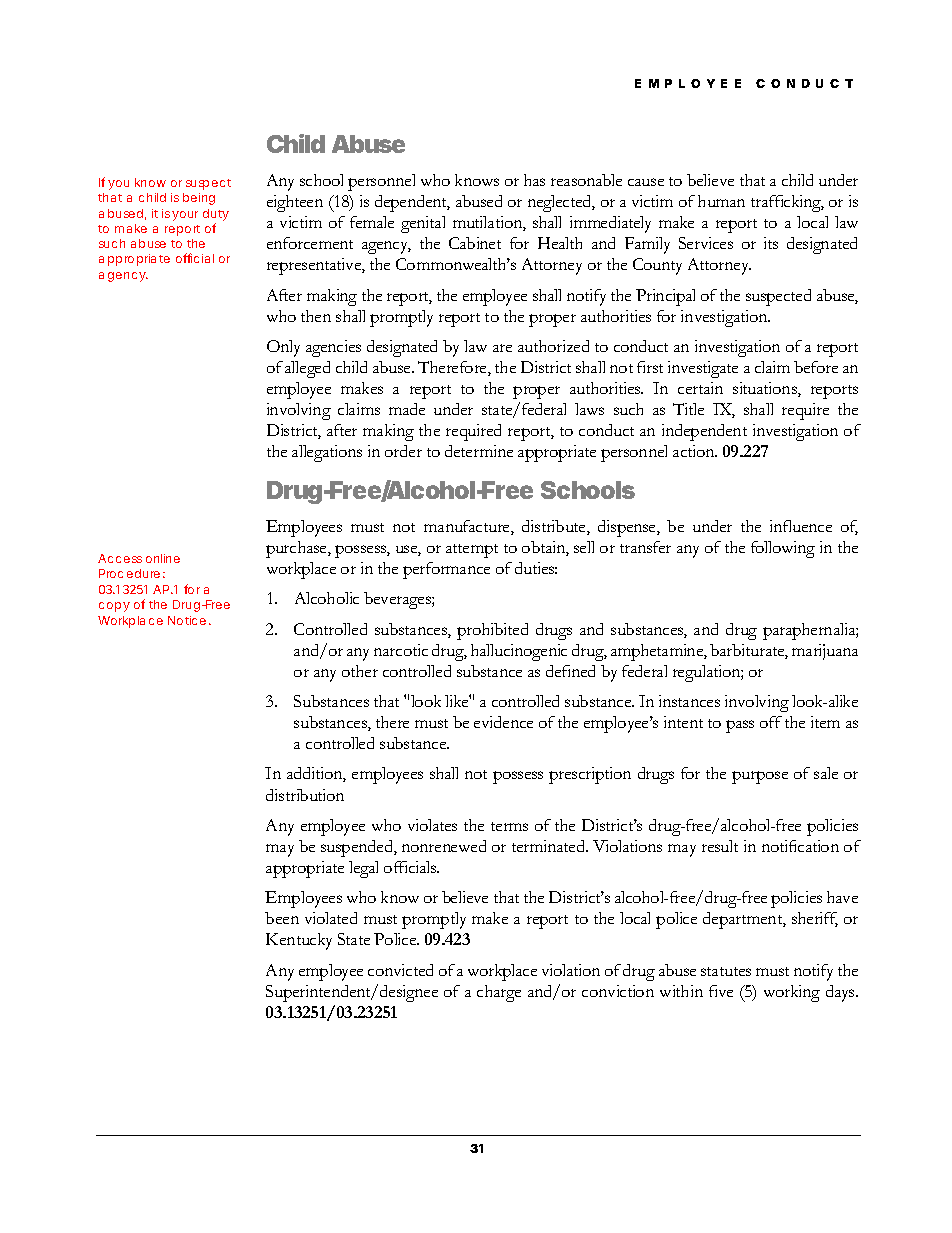  What do you see at coordinates (187, 620) in the screenshot?
I see `Notice` at bounding box center [187, 620].
